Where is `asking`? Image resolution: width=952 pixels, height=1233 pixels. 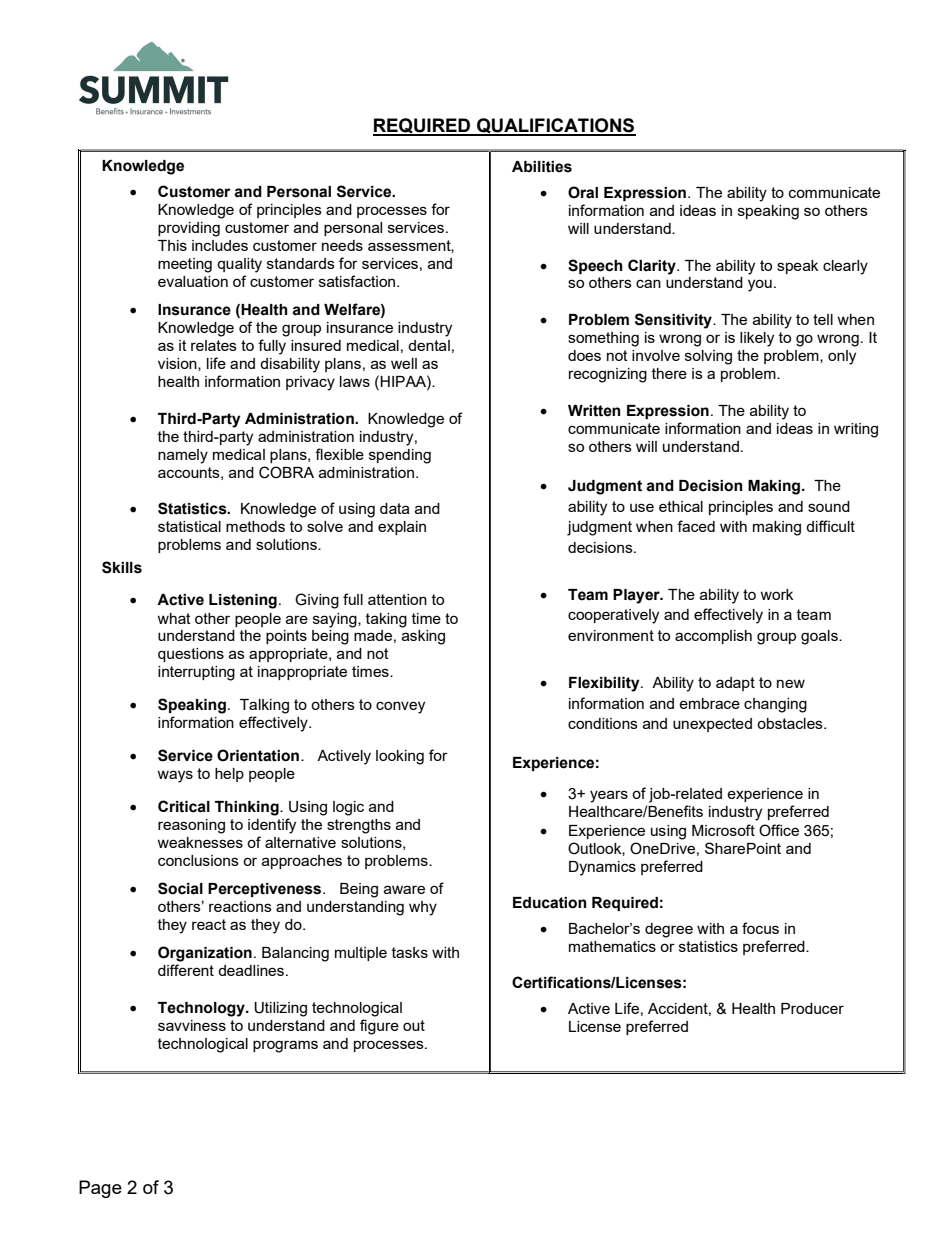 asking is located at coordinates (423, 637).
